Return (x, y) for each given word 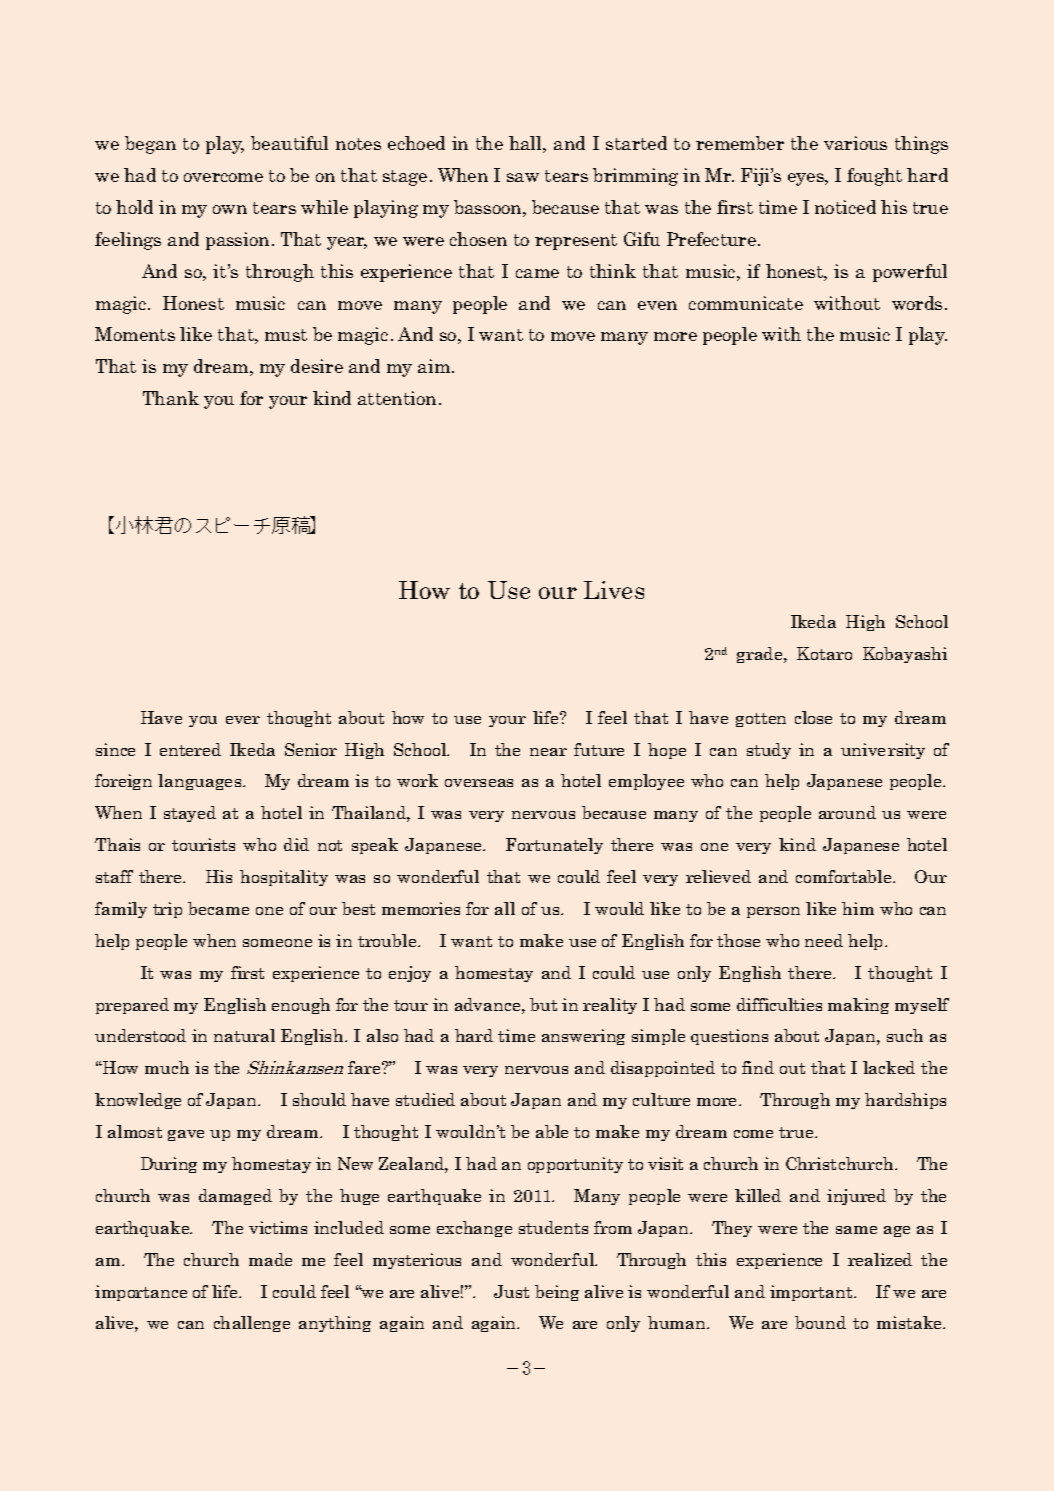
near (548, 752)
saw (523, 177)
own (230, 209)
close (813, 717)
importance (141, 1293)
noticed (845, 207)
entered (190, 749)
